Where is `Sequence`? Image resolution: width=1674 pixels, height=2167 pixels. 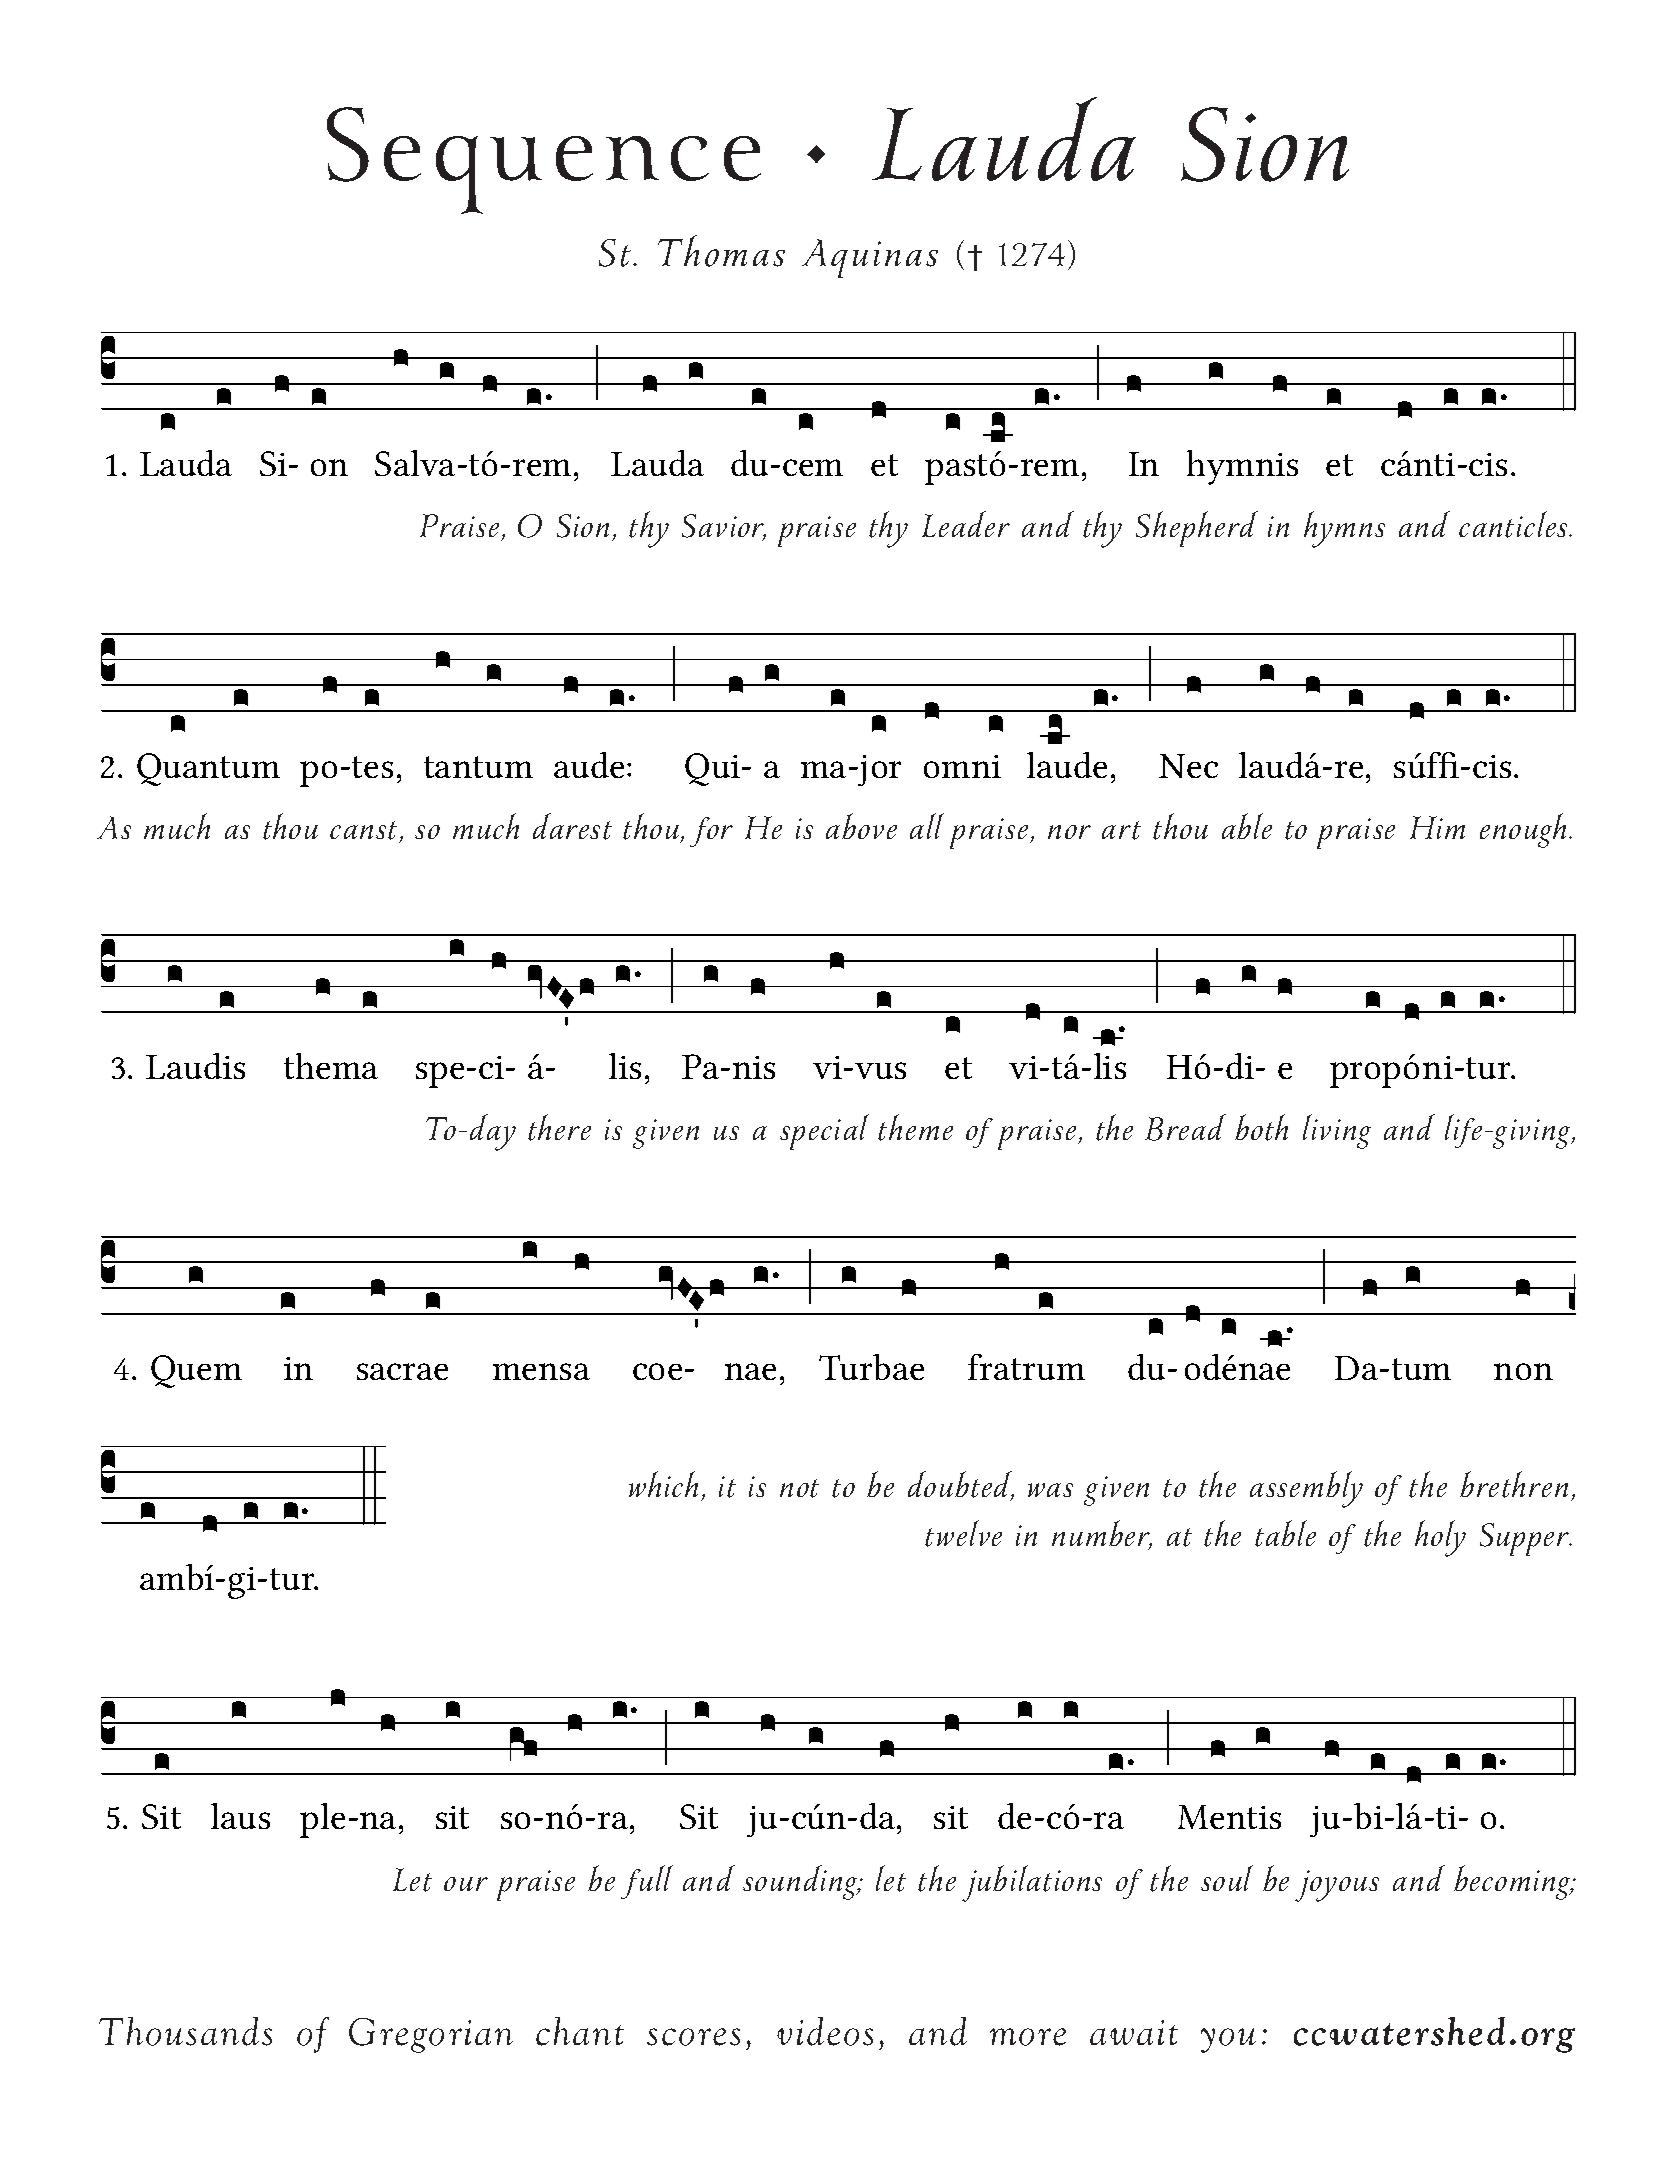
Sequence is located at coordinates (544, 160).
